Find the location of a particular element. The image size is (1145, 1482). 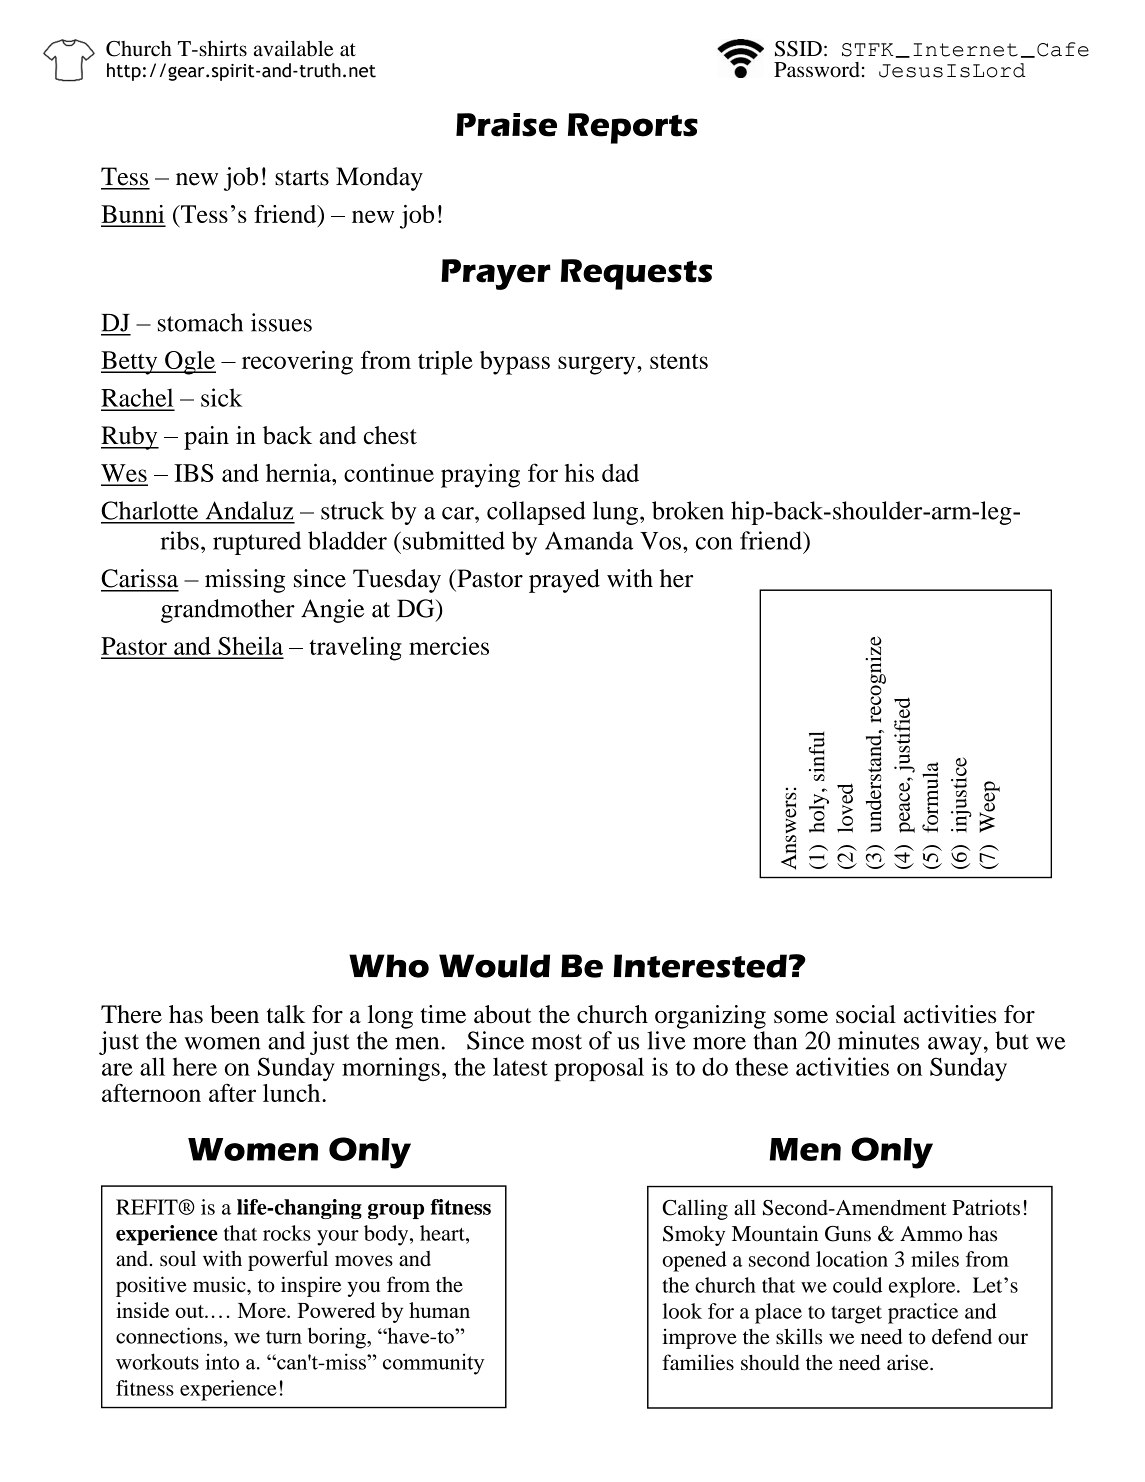

available is located at coordinates (293, 48).
